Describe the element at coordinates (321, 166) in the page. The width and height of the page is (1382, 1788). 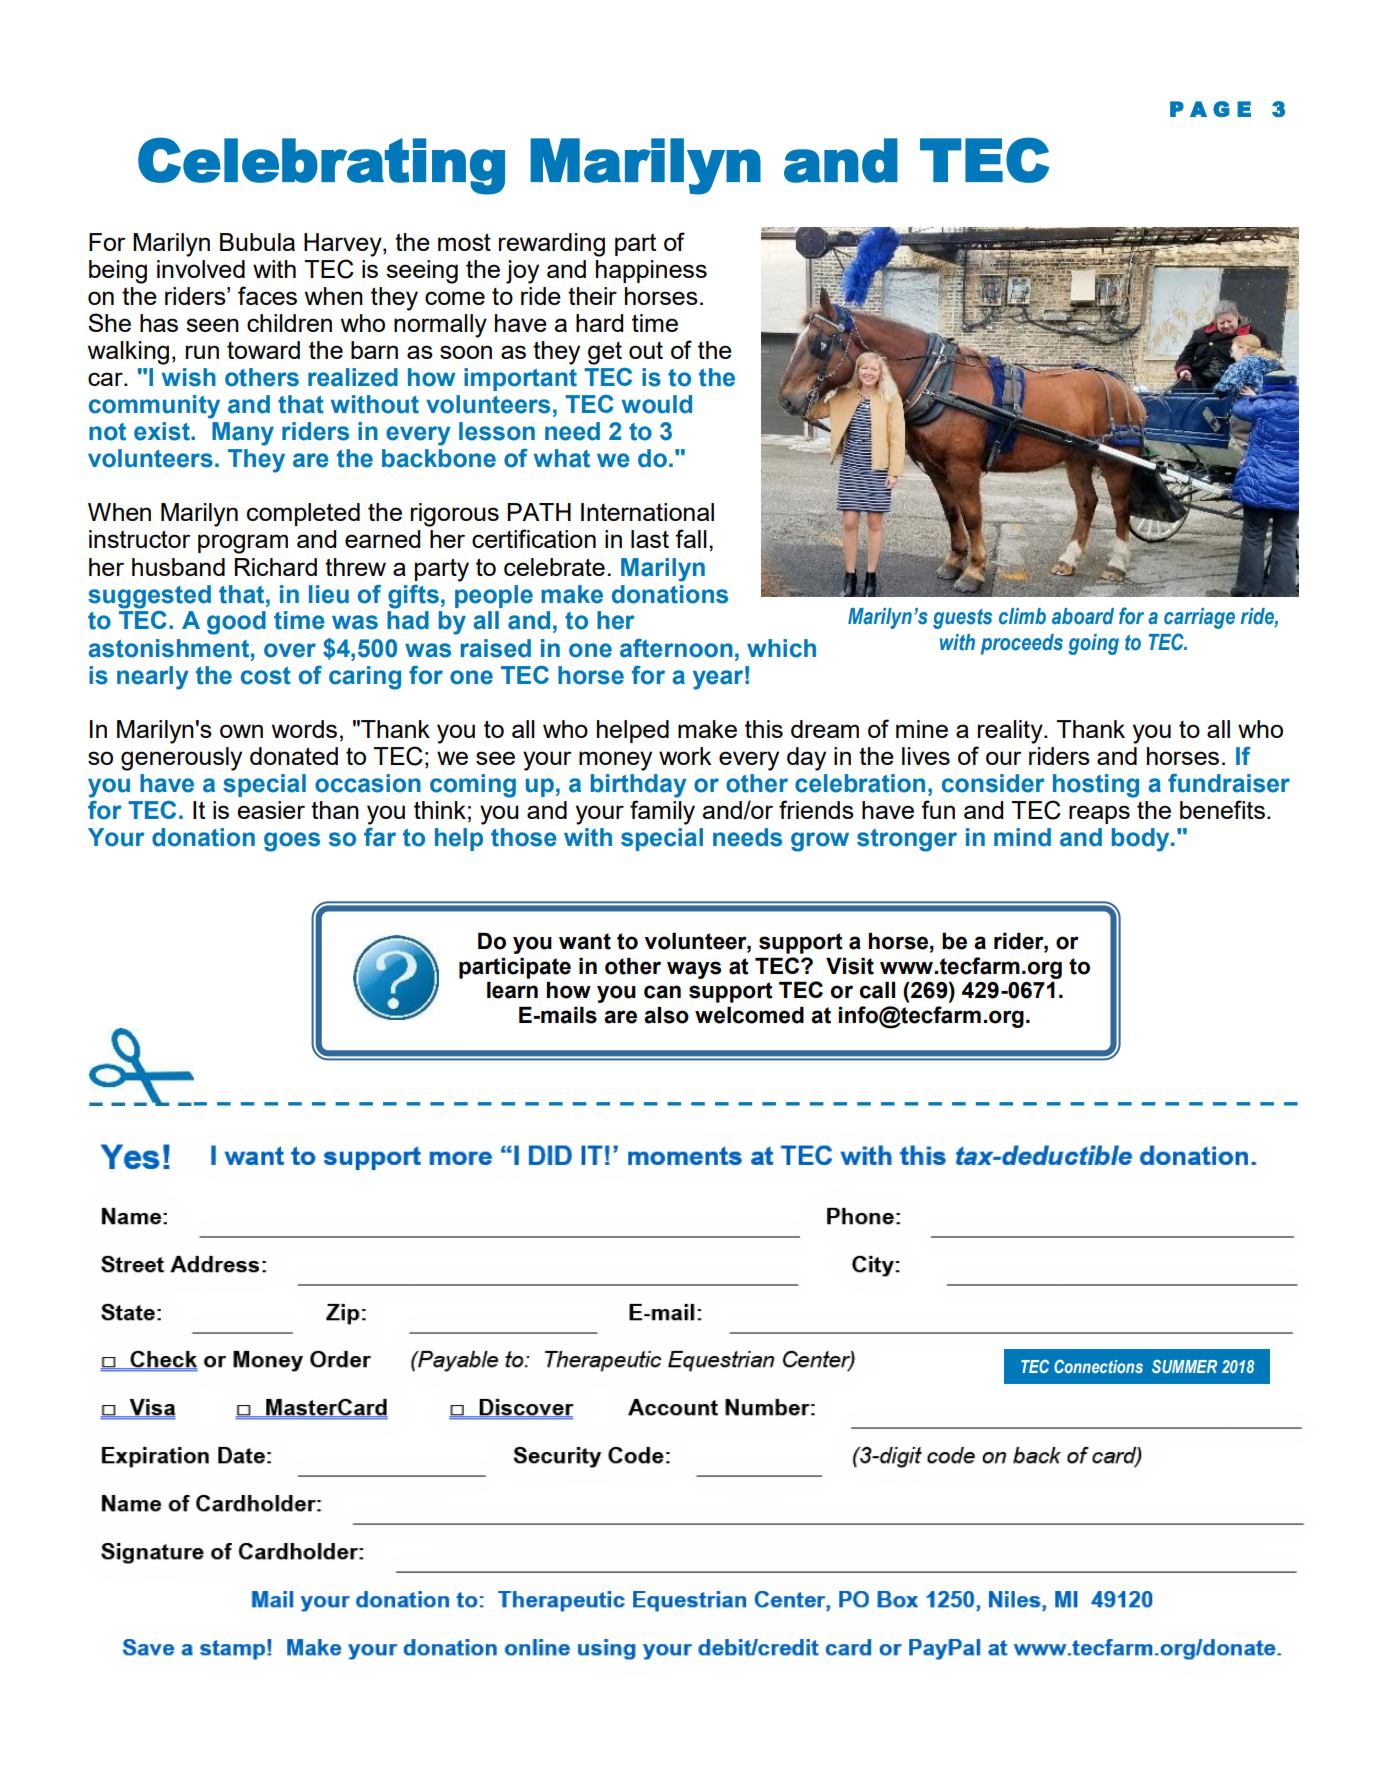
I see `Celebrating` at that location.
